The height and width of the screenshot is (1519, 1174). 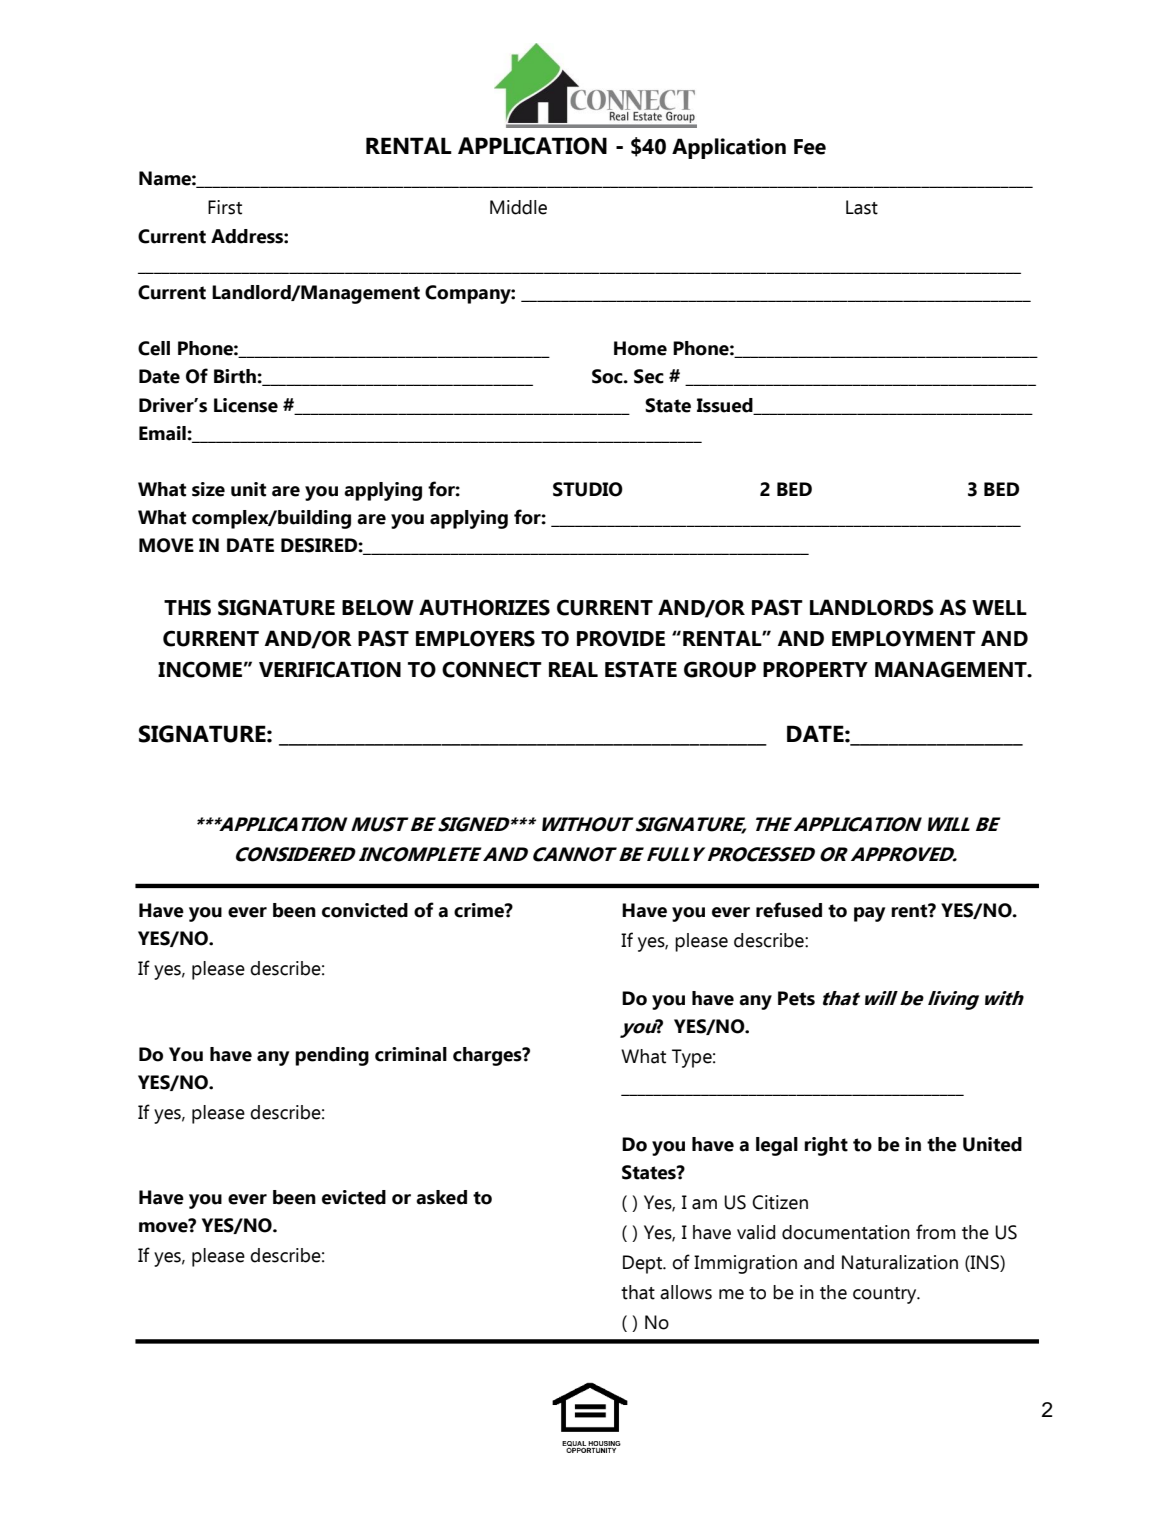 I want to click on STUDIO, so click(x=588, y=489).
